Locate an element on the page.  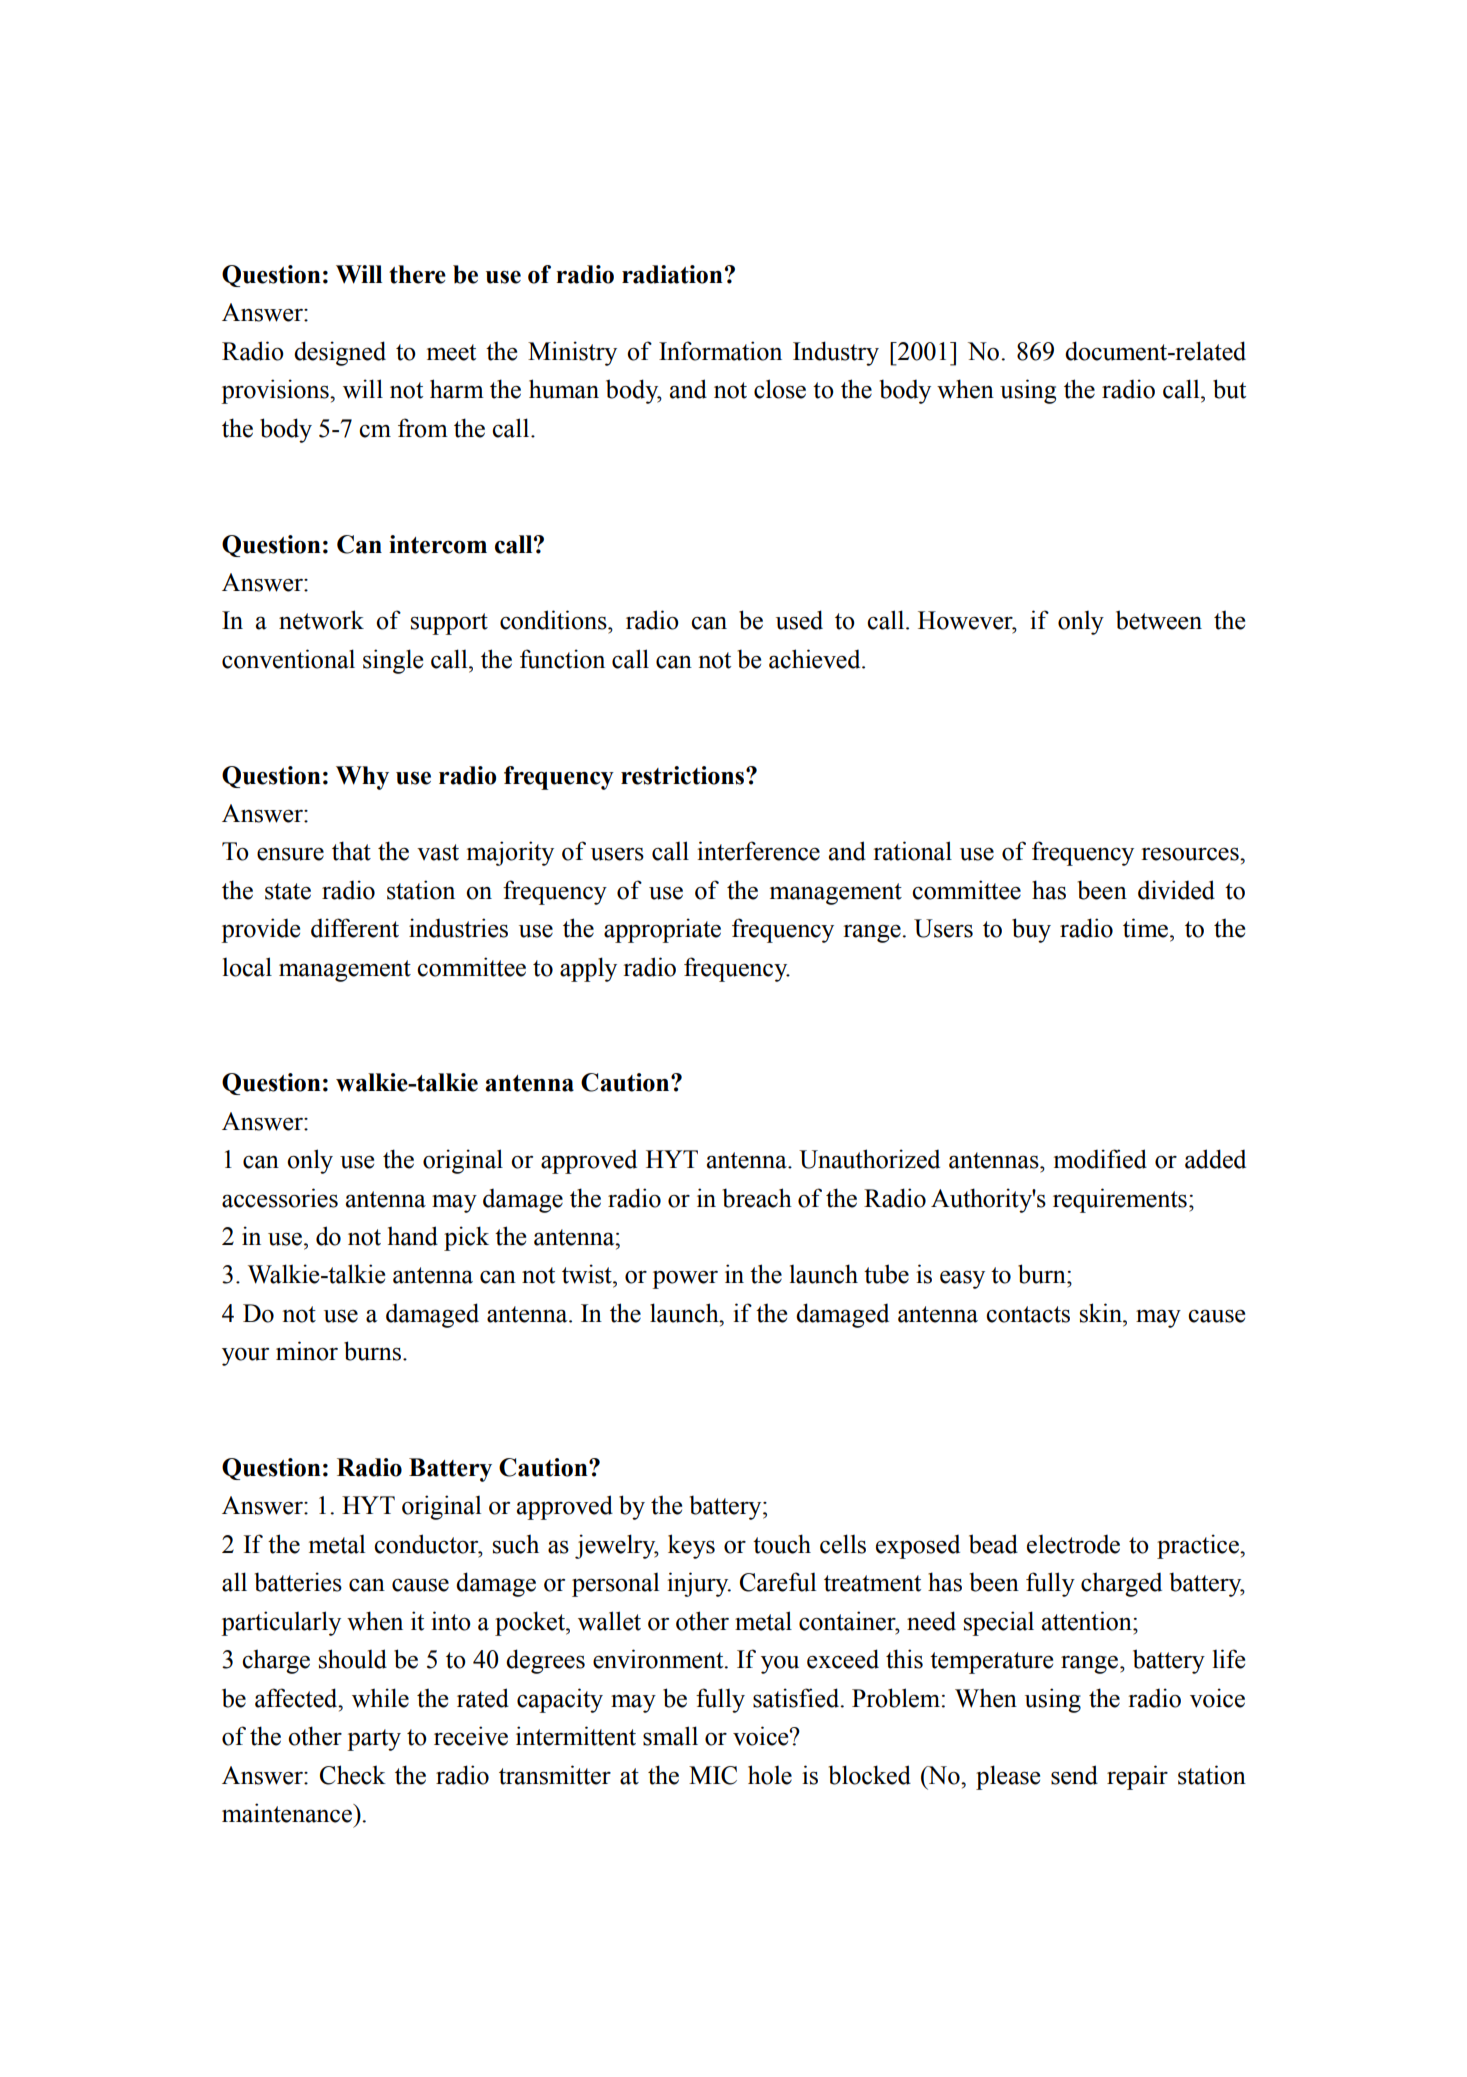
MIC is located at coordinates (713, 1775).
